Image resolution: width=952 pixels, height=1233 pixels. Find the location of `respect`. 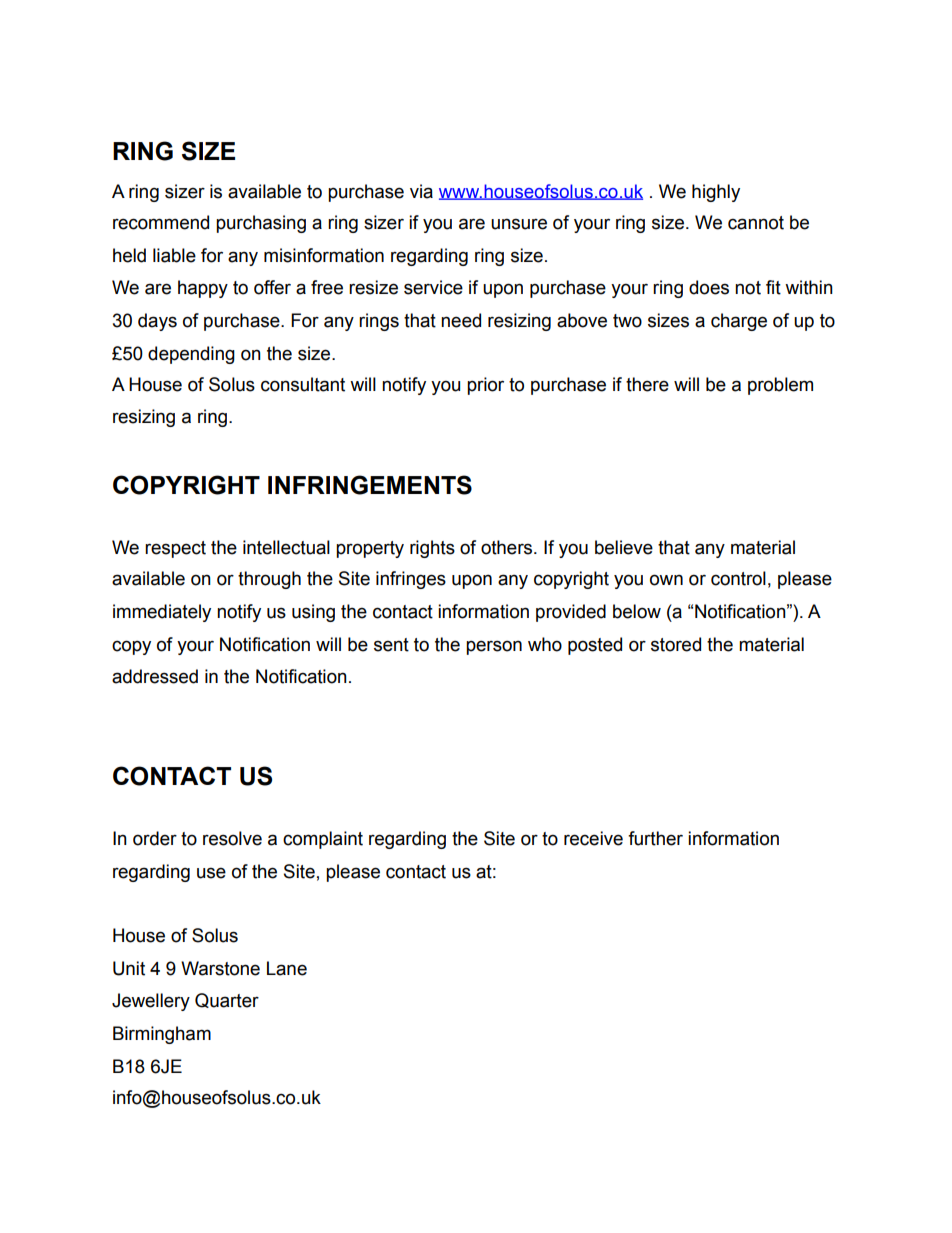

respect is located at coordinates (175, 549).
